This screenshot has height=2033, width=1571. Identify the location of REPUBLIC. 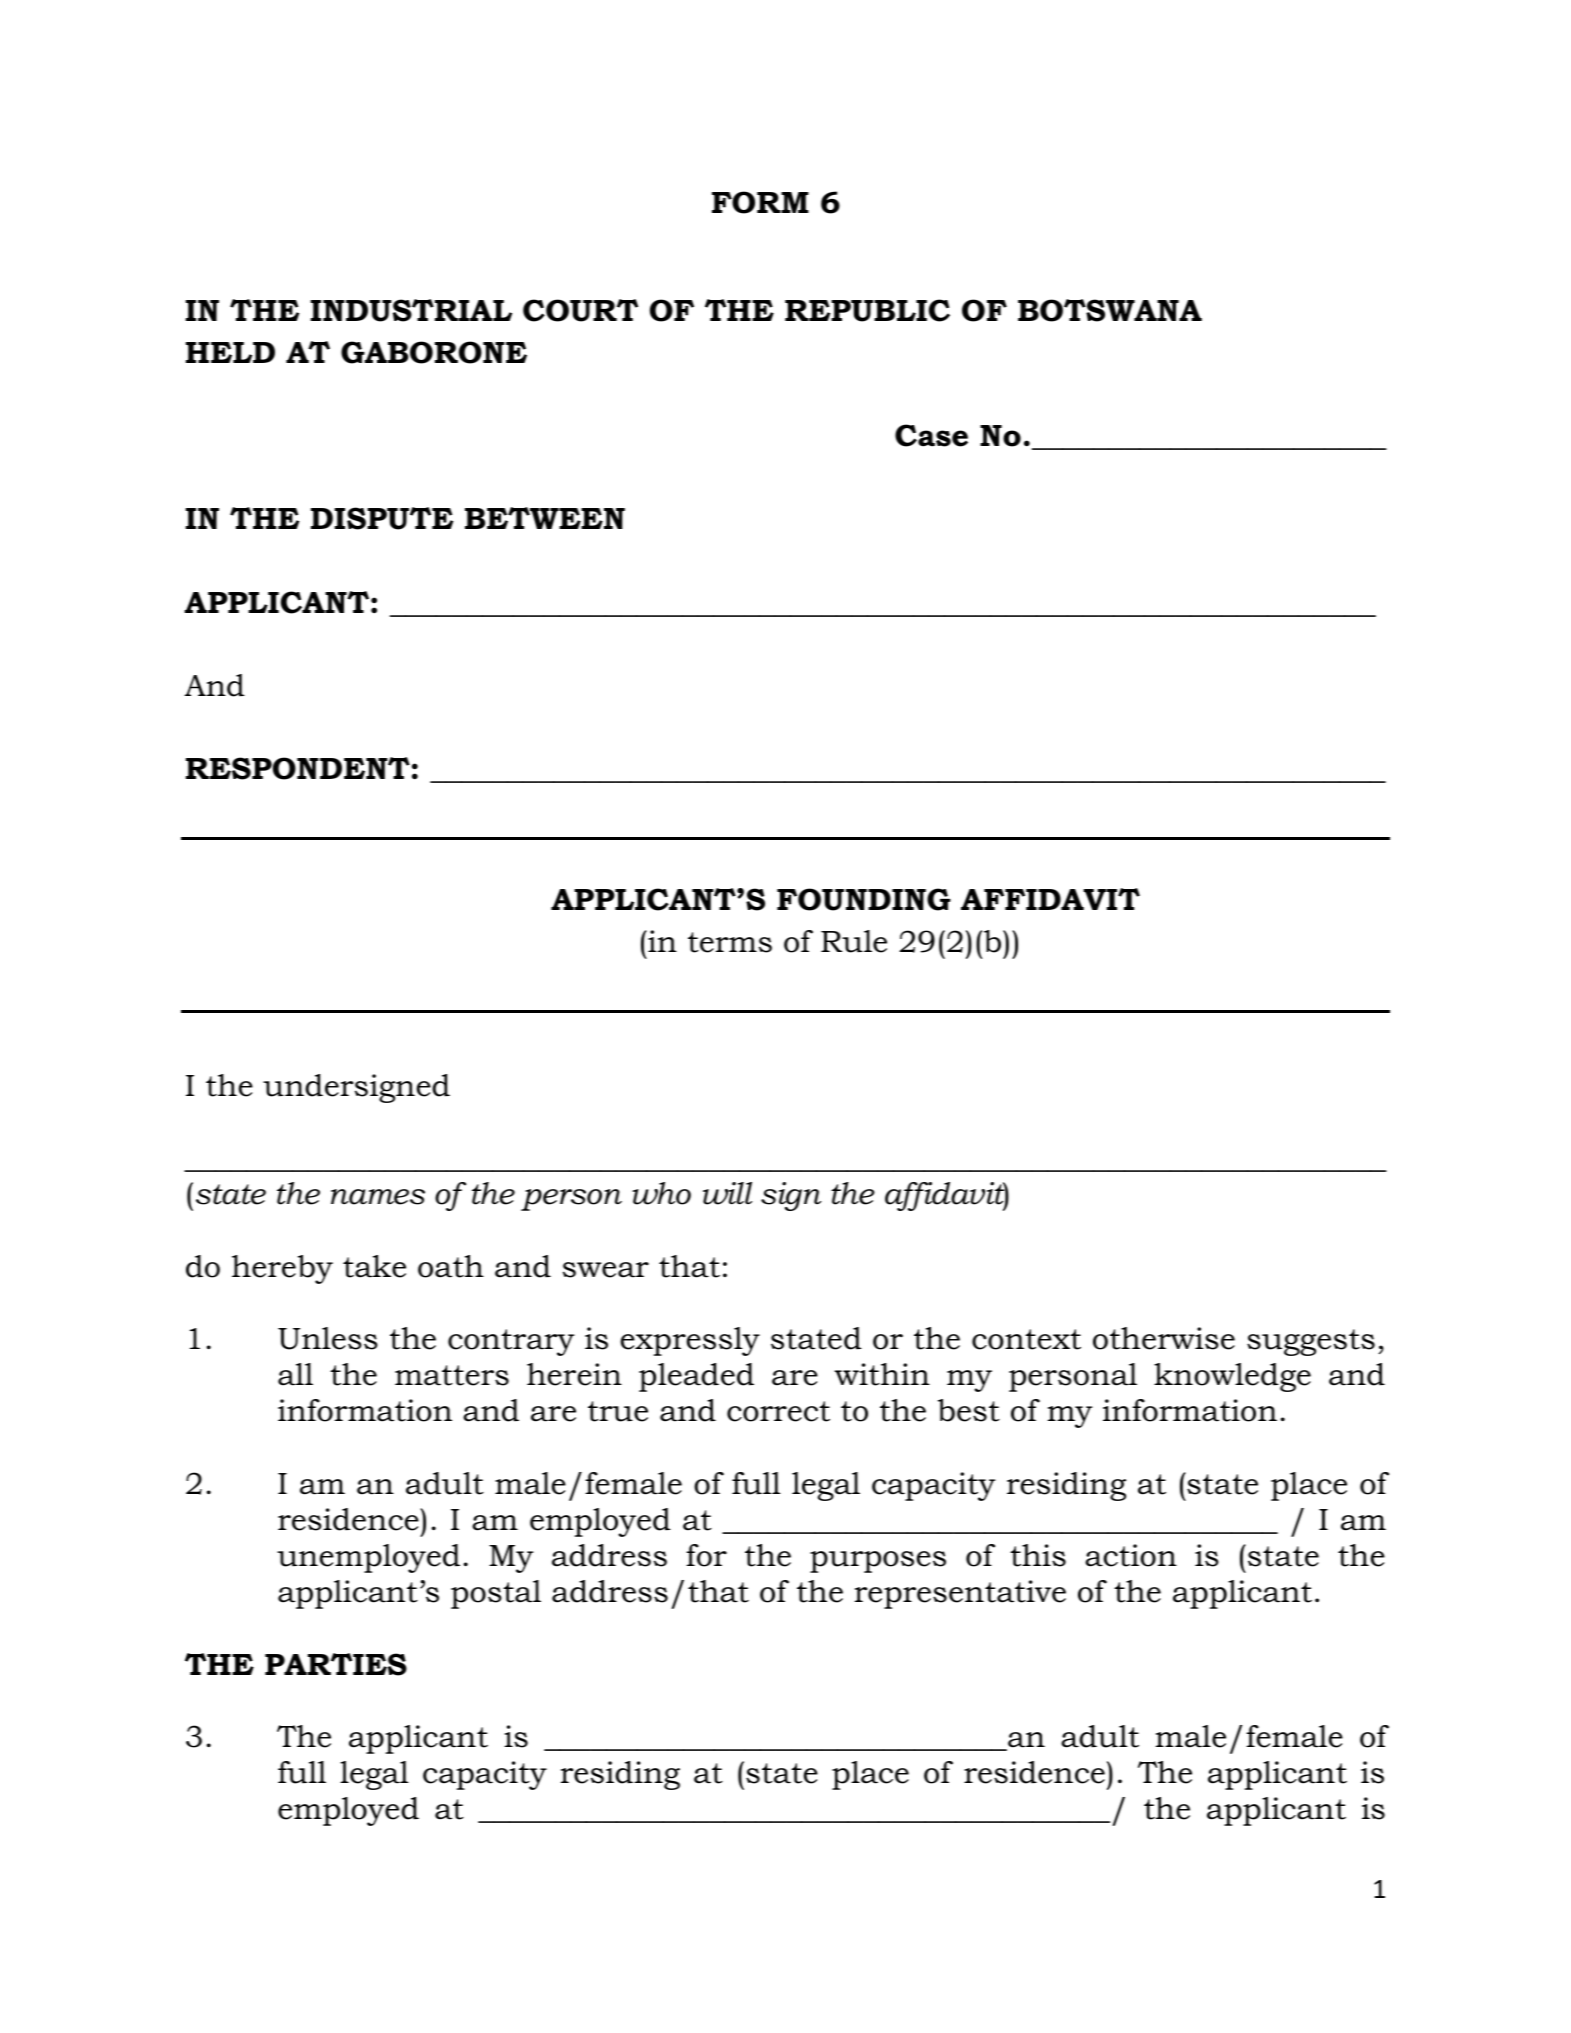
(867, 310).
